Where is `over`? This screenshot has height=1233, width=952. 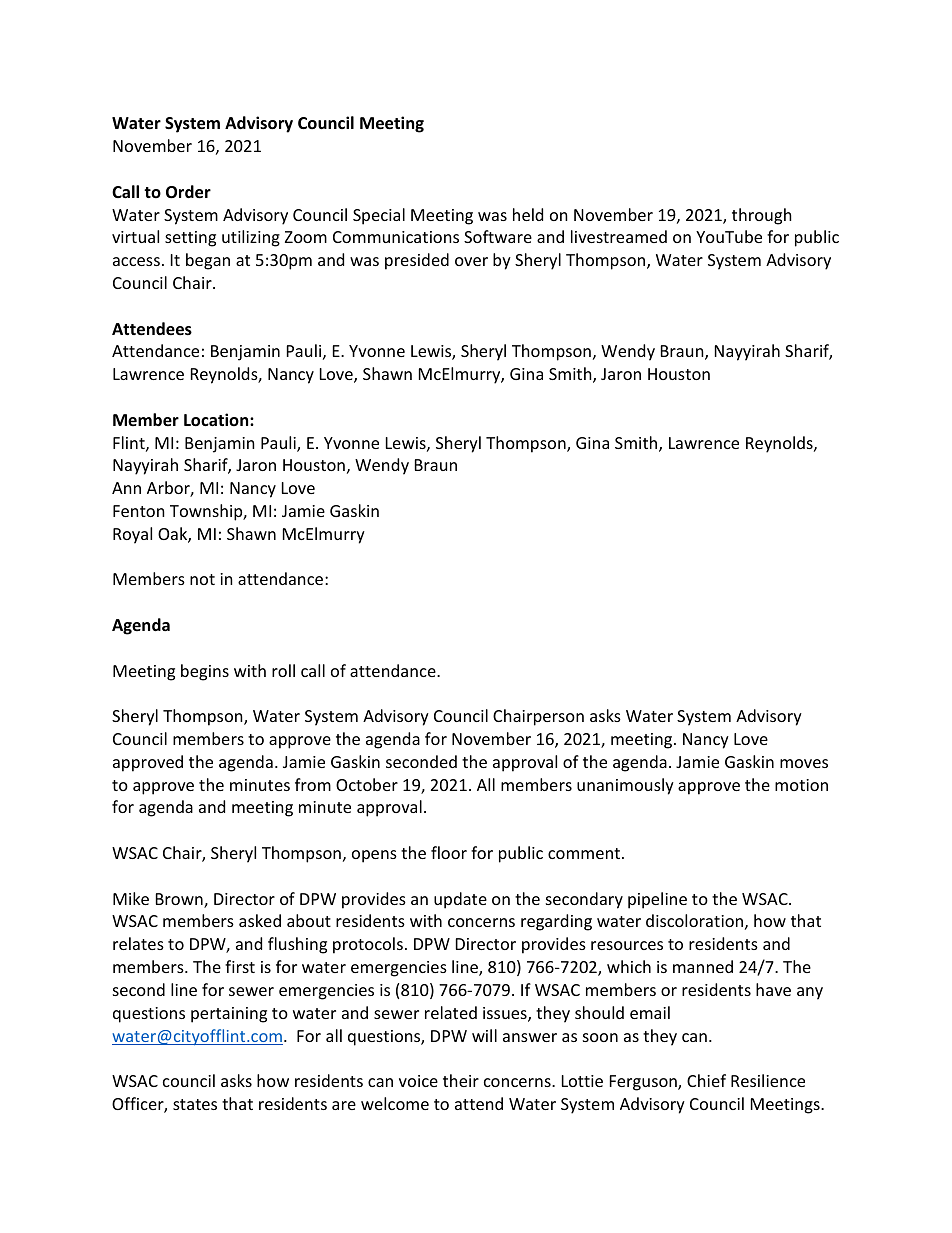 over is located at coordinates (471, 261).
